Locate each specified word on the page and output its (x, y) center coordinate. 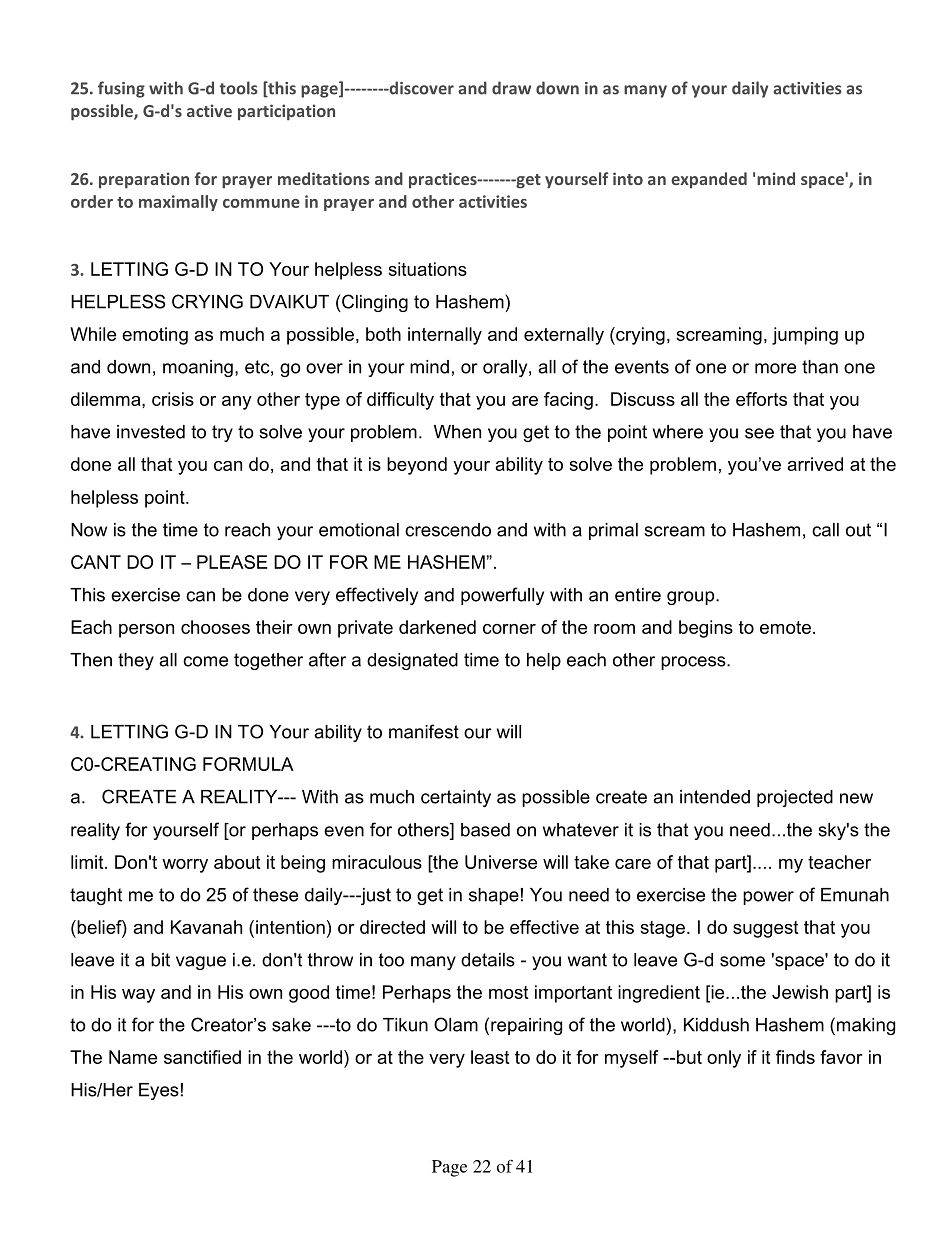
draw (511, 88)
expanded (709, 180)
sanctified (202, 1057)
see (759, 433)
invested (151, 432)
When (457, 432)
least (490, 1057)
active (209, 110)
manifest (424, 731)
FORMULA (248, 764)
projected (795, 798)
